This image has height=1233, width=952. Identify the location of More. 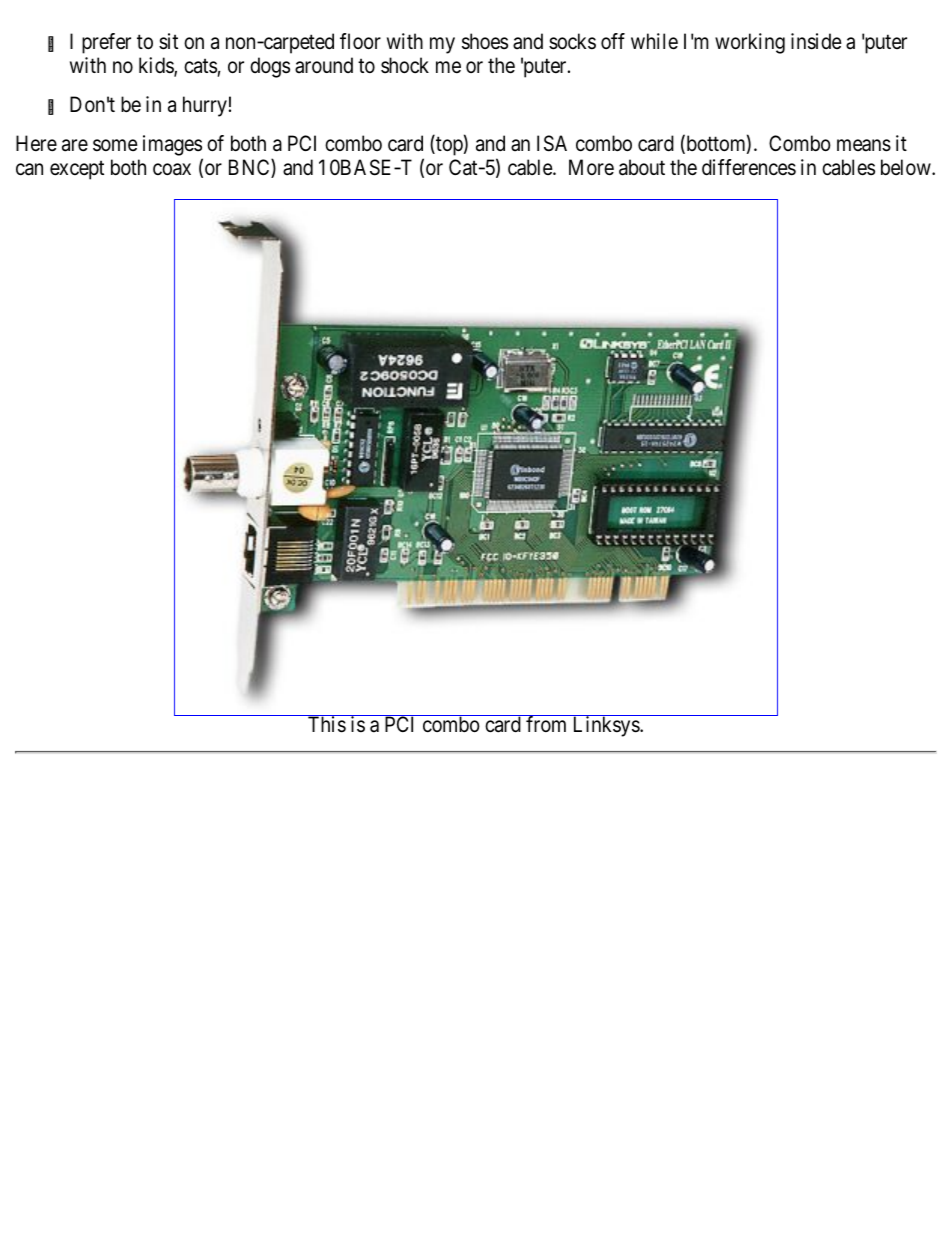
(591, 167).
